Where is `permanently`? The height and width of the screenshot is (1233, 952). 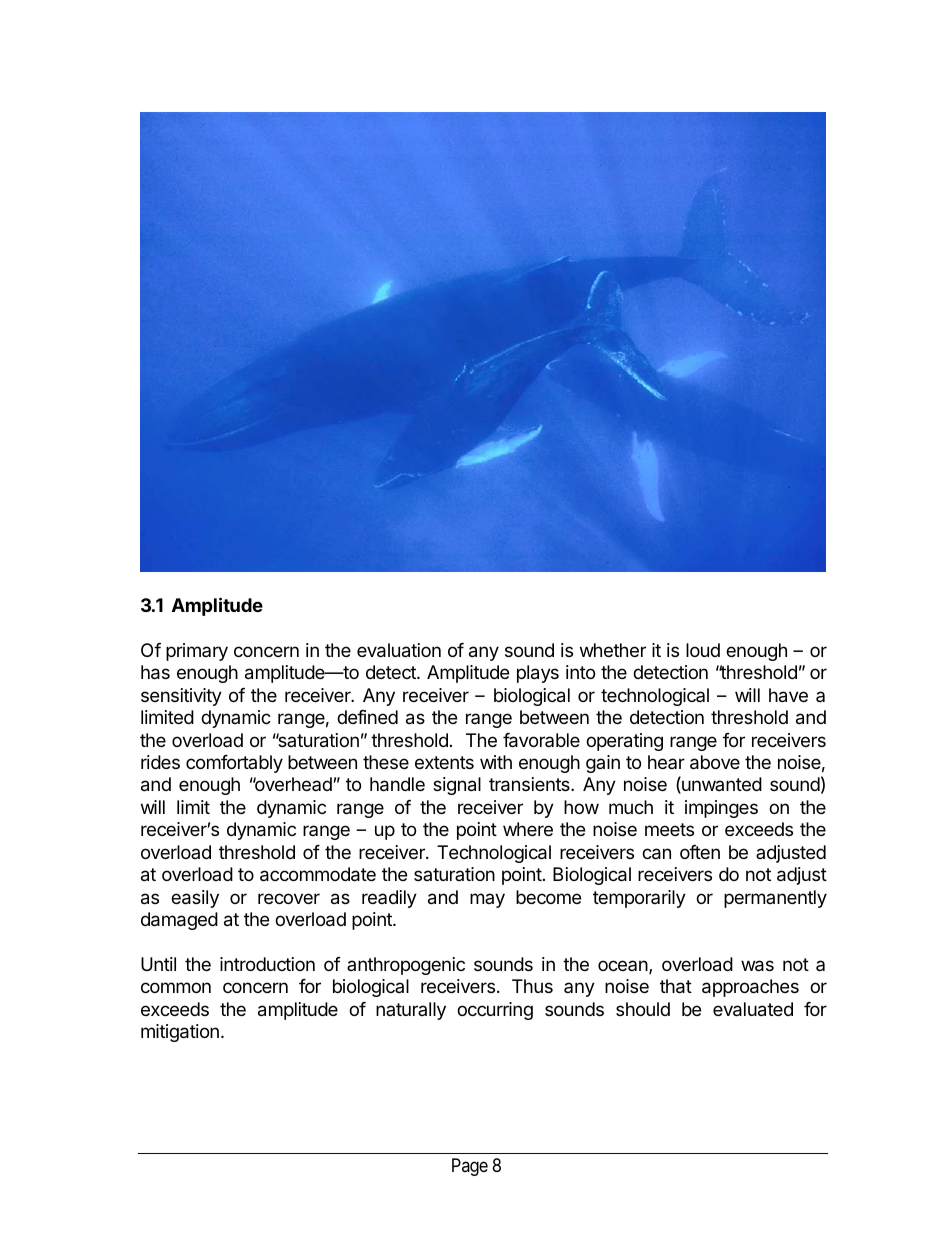 permanently is located at coordinates (775, 899).
